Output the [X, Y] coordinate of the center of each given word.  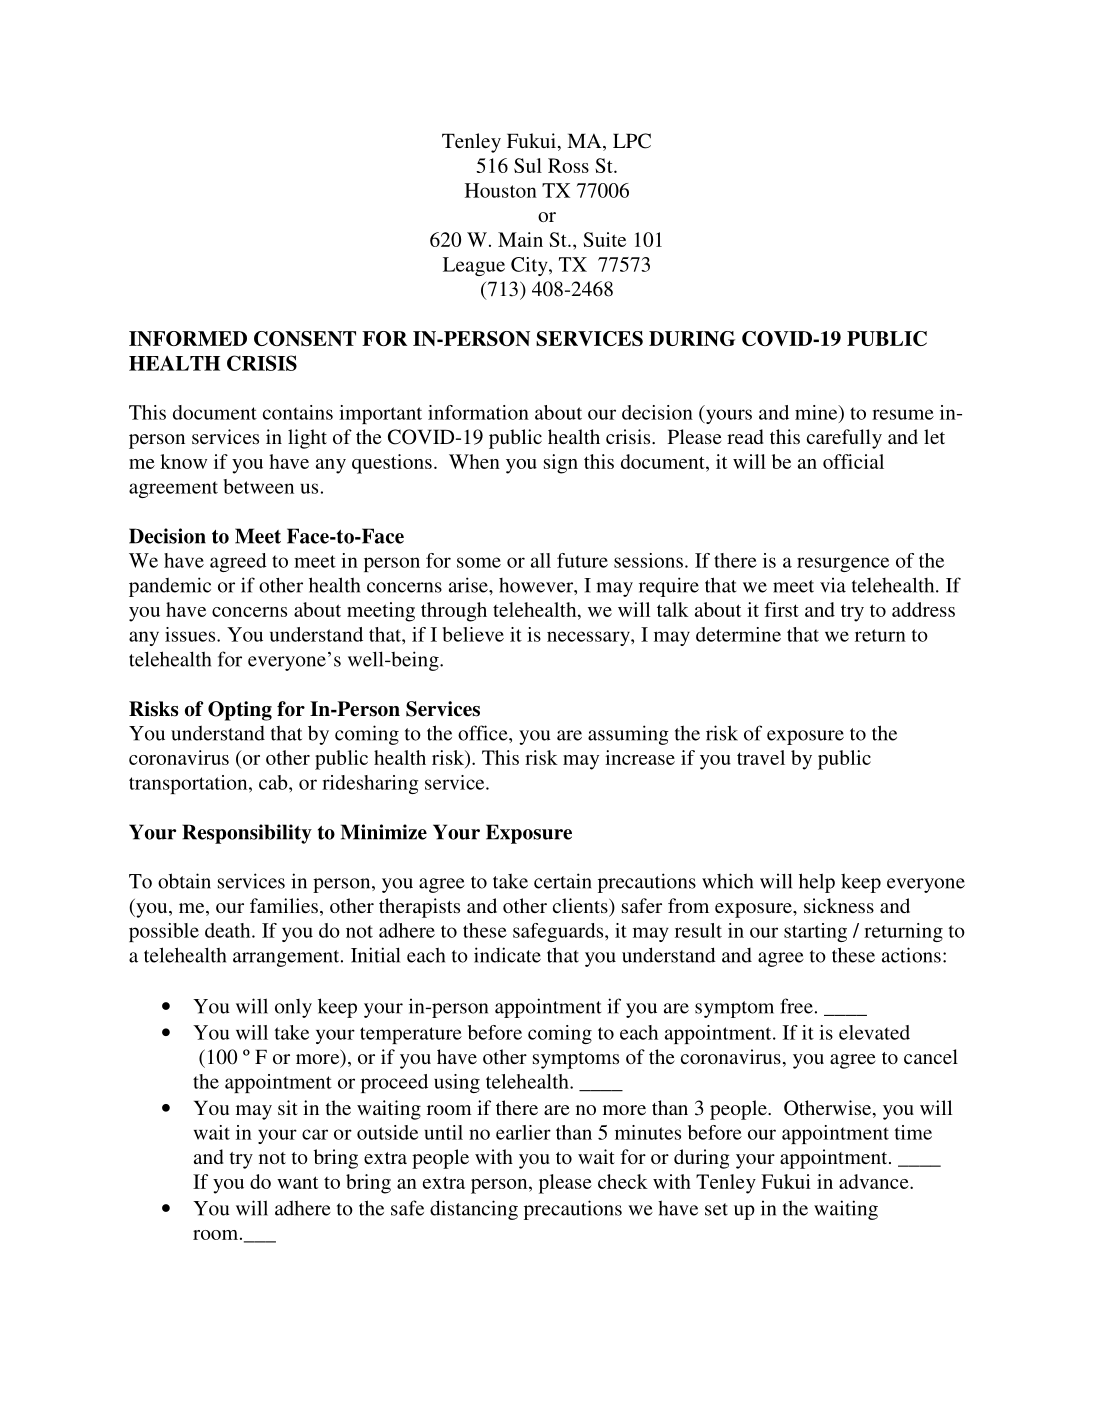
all [541, 560]
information [478, 412]
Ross [568, 165]
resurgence [843, 564]
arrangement [287, 958]
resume [903, 414]
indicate [507, 955]
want [297, 1182]
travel [761, 757]
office [484, 733]
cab [274, 782]
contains [298, 412]
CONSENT [305, 338]
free [796, 1006]
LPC [632, 141]
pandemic [170, 587]
